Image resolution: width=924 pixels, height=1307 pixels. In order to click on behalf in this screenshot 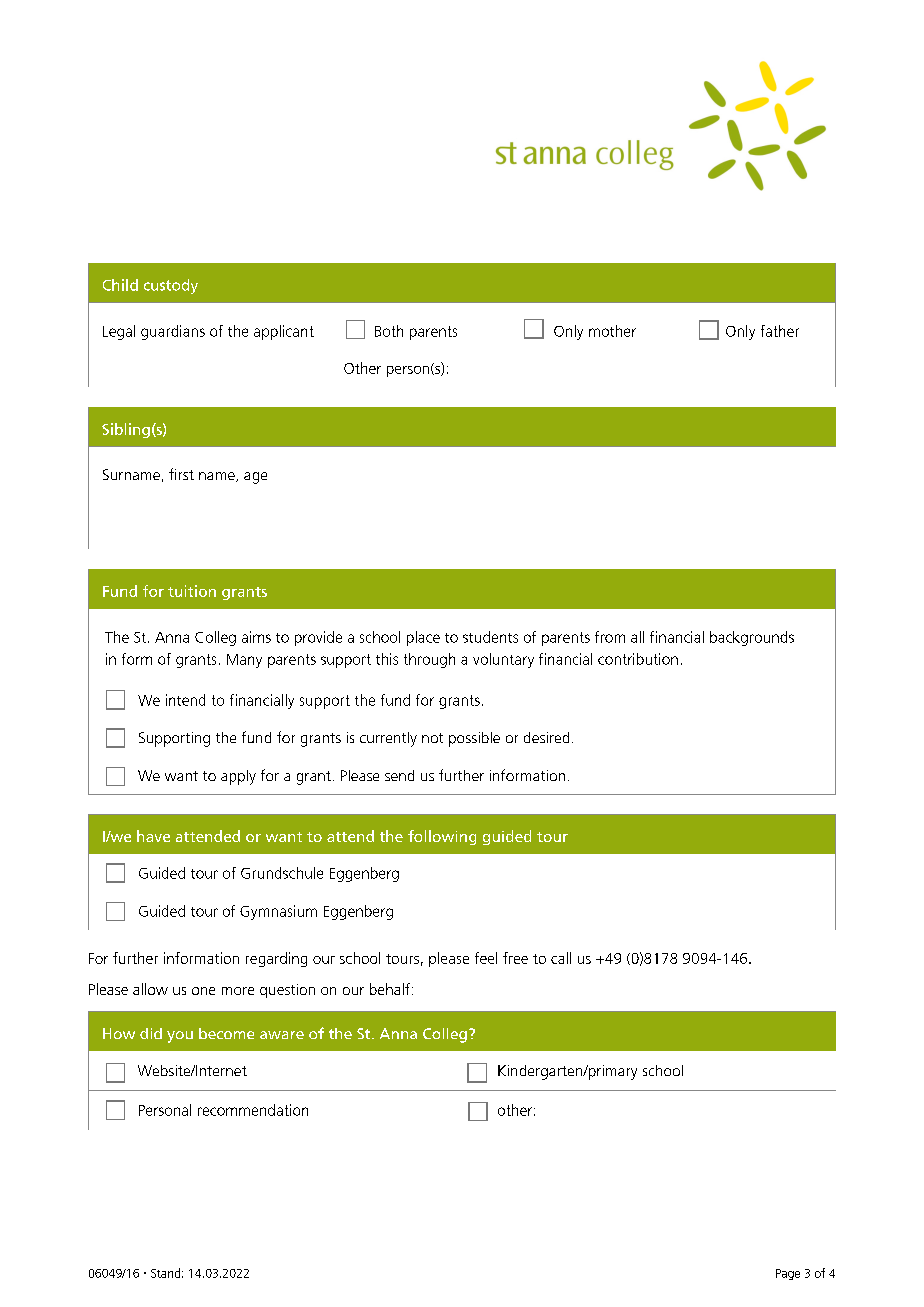, I will do `click(390, 989)`.
